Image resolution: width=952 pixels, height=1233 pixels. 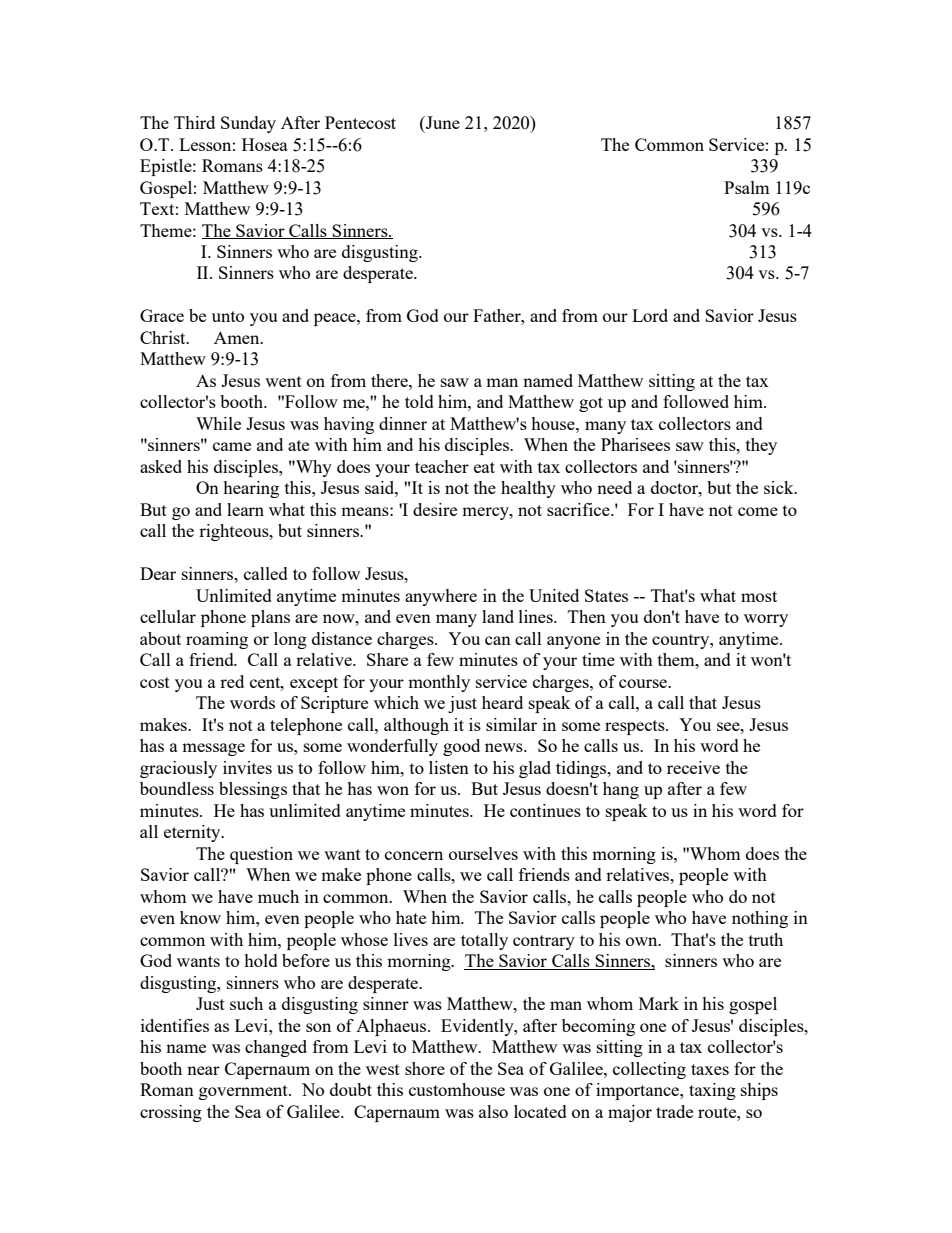 What do you see at coordinates (238, 337) in the document?
I see `Amen` at bounding box center [238, 337].
